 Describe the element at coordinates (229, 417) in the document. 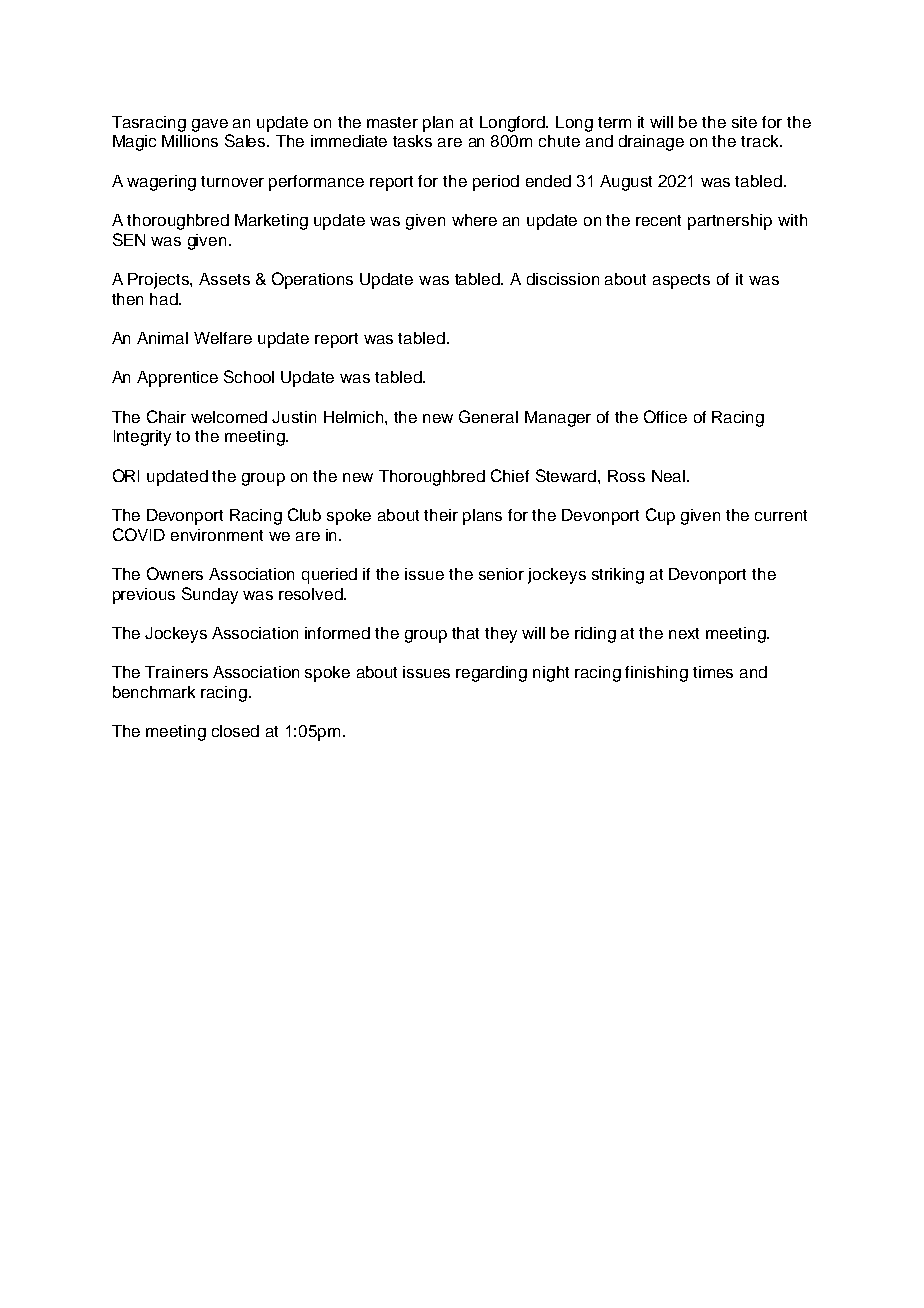

I see `welcomed` at that location.
